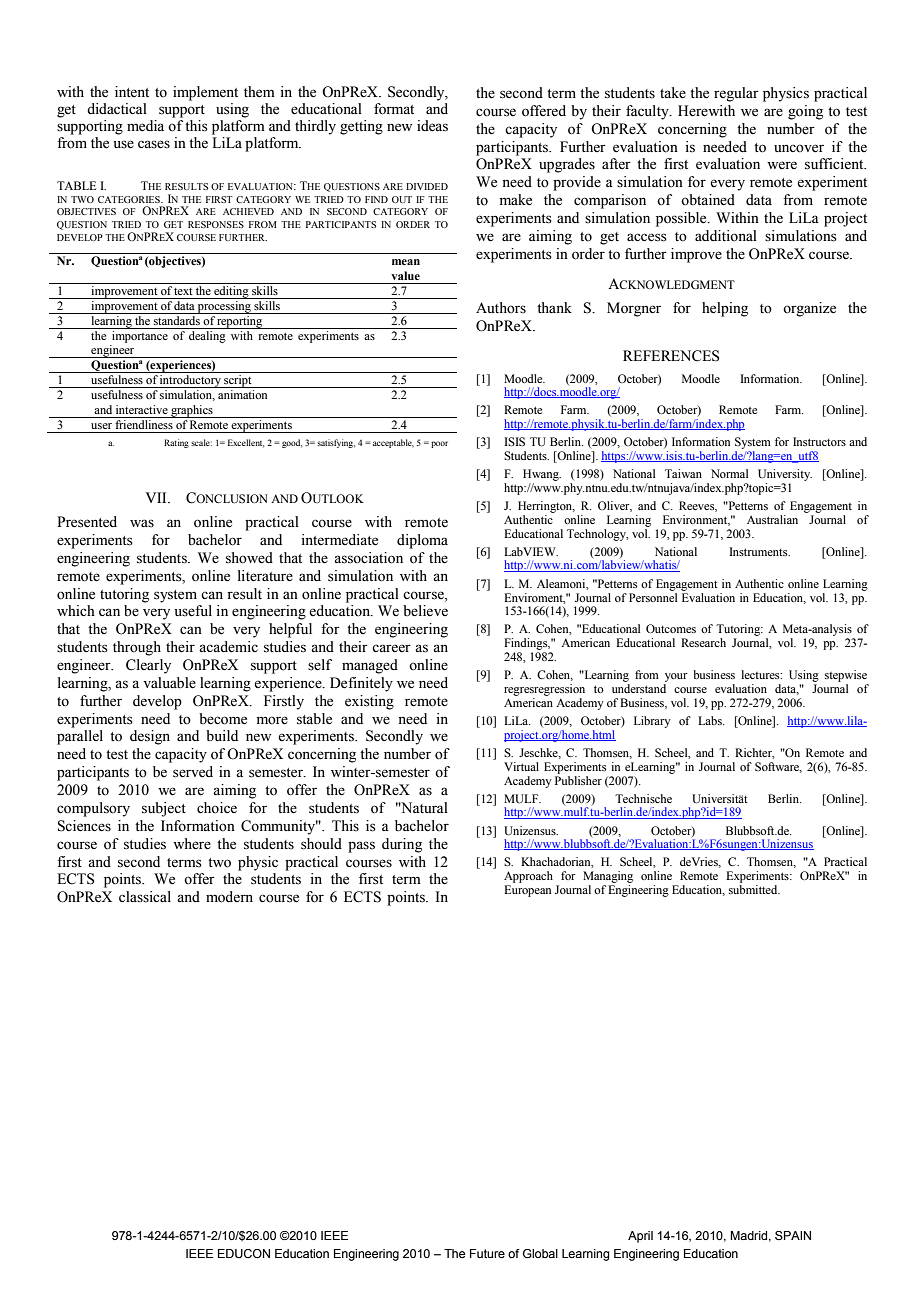 This document has width=924, height=1308. Describe the element at coordinates (729, 473) in the document. I see `Normal` at that location.
